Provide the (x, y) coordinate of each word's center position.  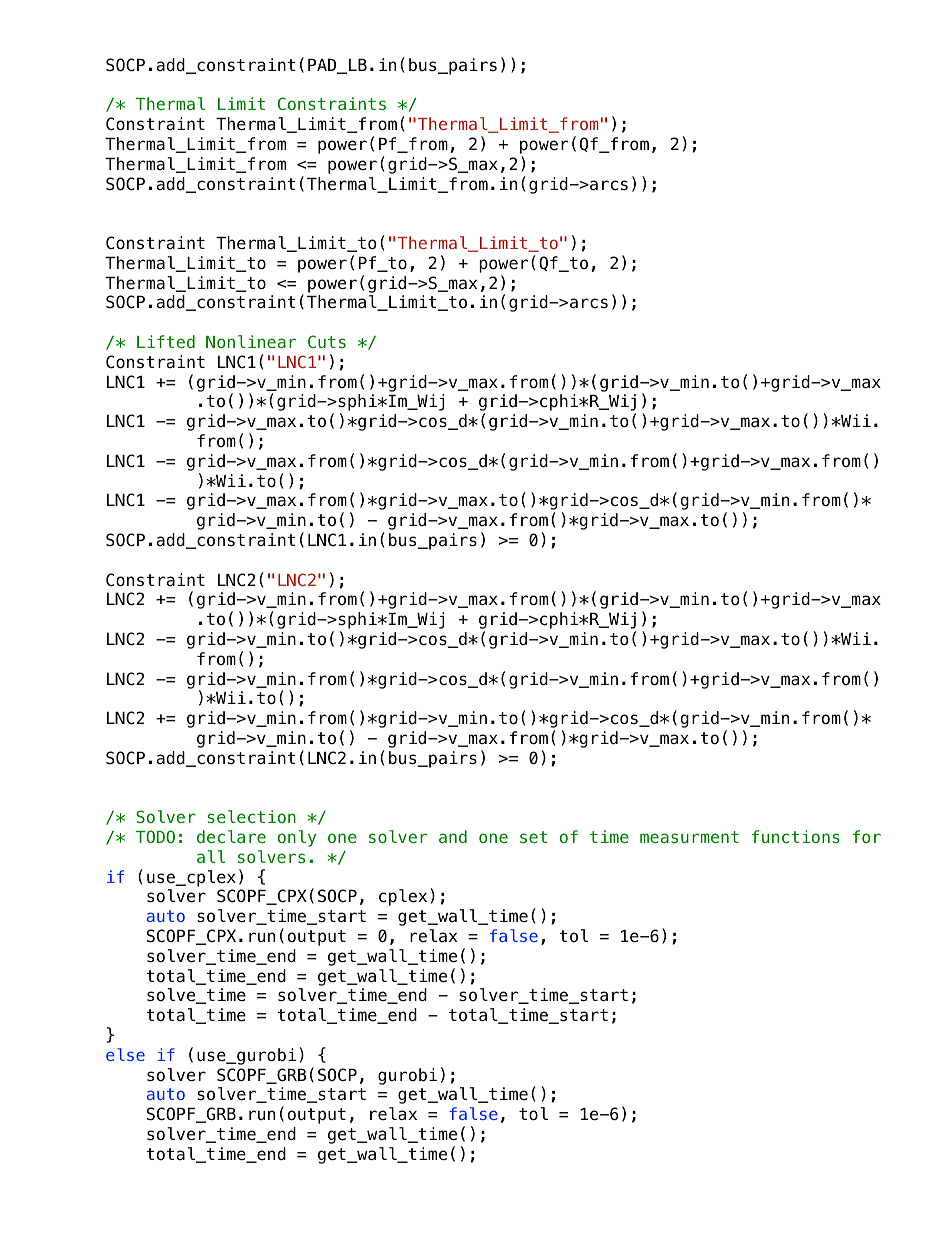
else (125, 1054)
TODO (155, 836)
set (533, 837)
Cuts (327, 341)
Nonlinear (251, 341)
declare (231, 836)
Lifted (166, 341)
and (453, 836)
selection (252, 816)
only (297, 838)
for (867, 836)
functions (796, 836)
